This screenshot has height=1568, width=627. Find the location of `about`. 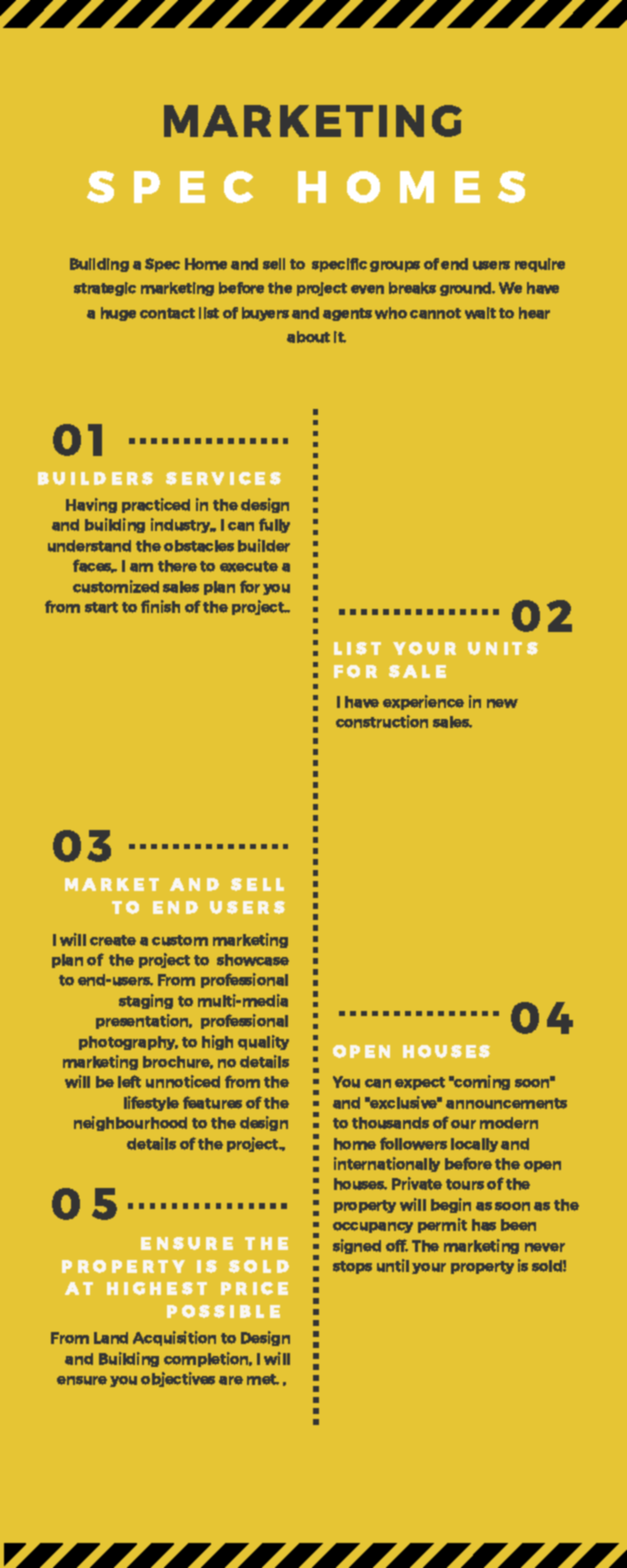

about is located at coordinates (308, 337).
